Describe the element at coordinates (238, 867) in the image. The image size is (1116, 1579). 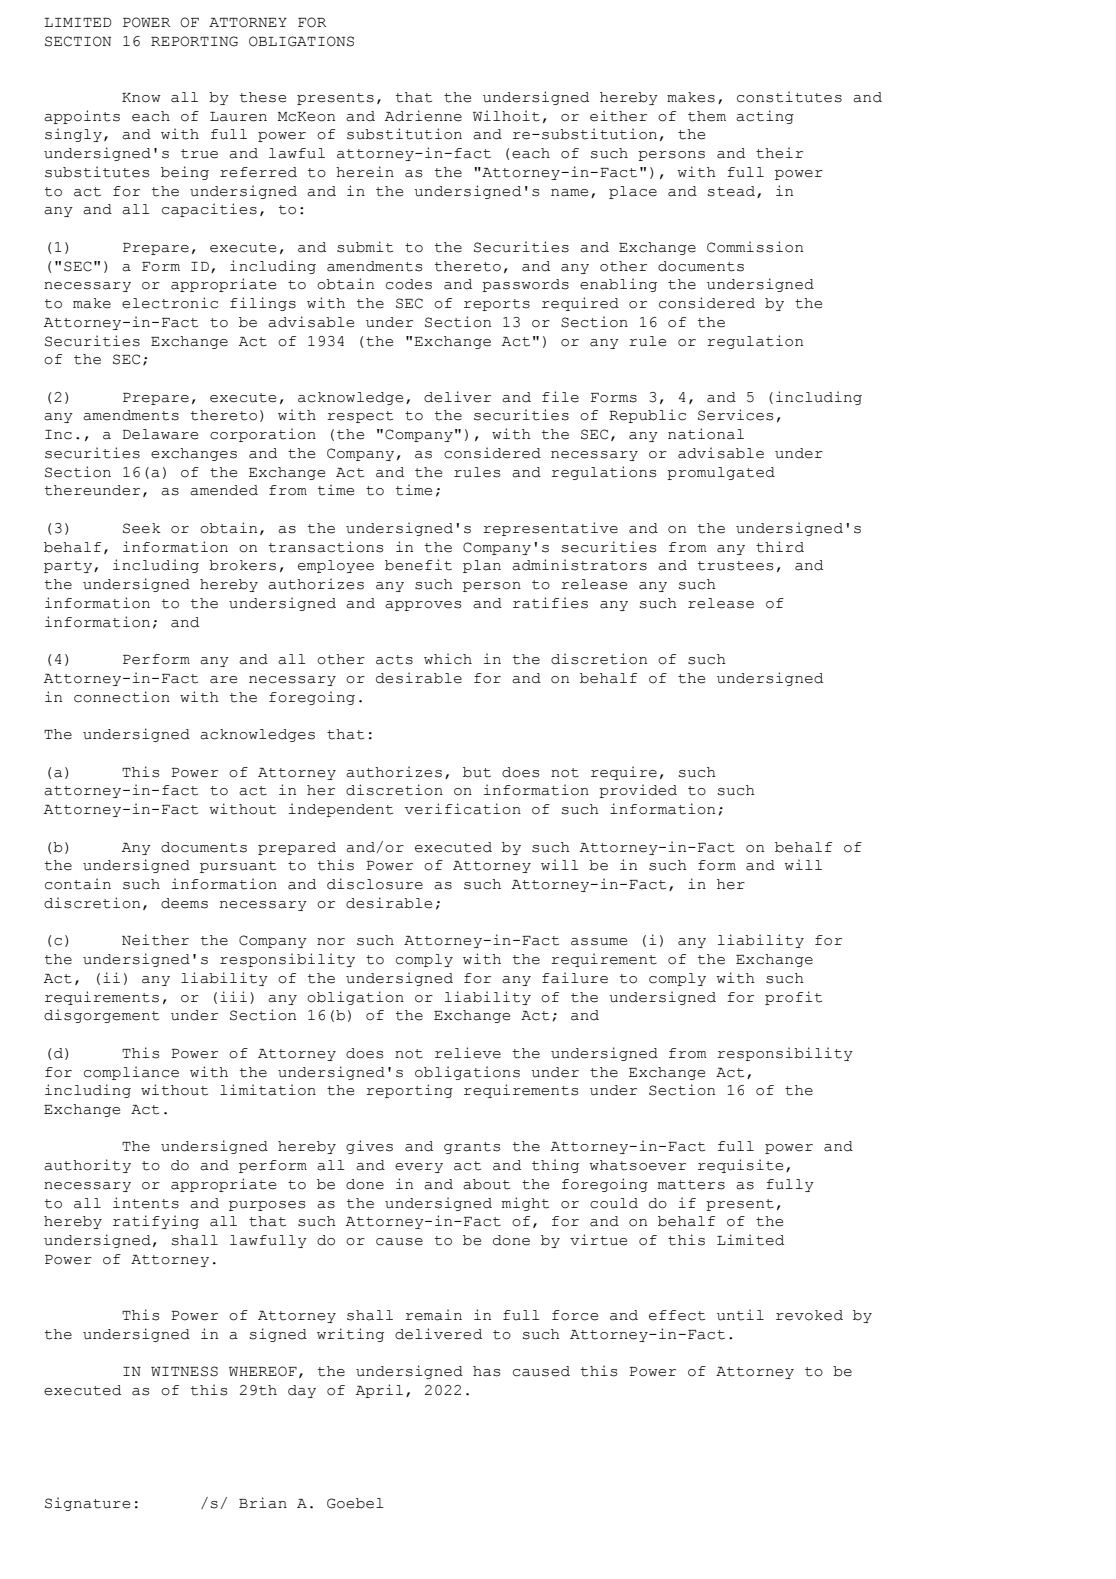
I see `pursuant` at that location.
